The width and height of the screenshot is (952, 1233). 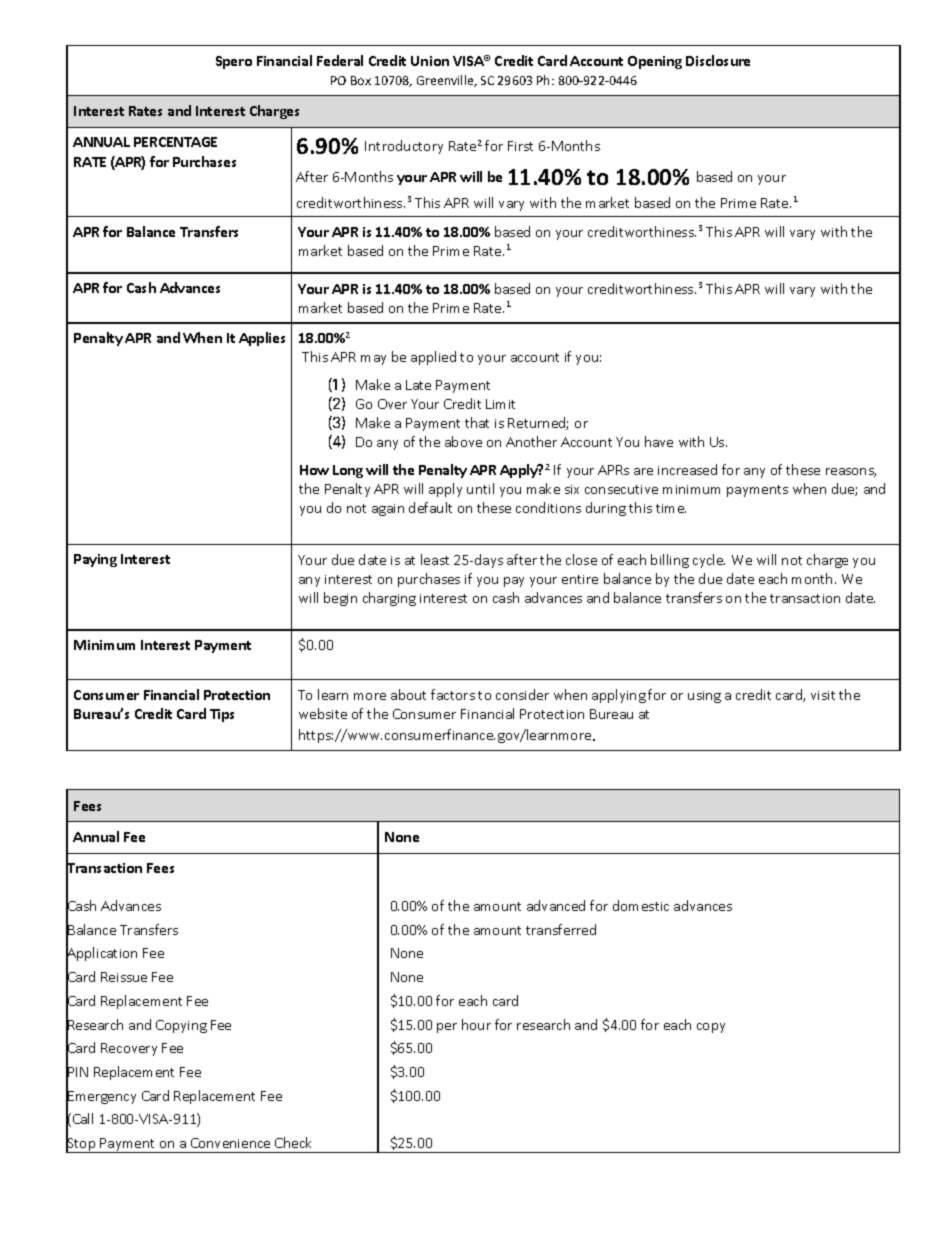 I want to click on increased, so click(x=687, y=469).
